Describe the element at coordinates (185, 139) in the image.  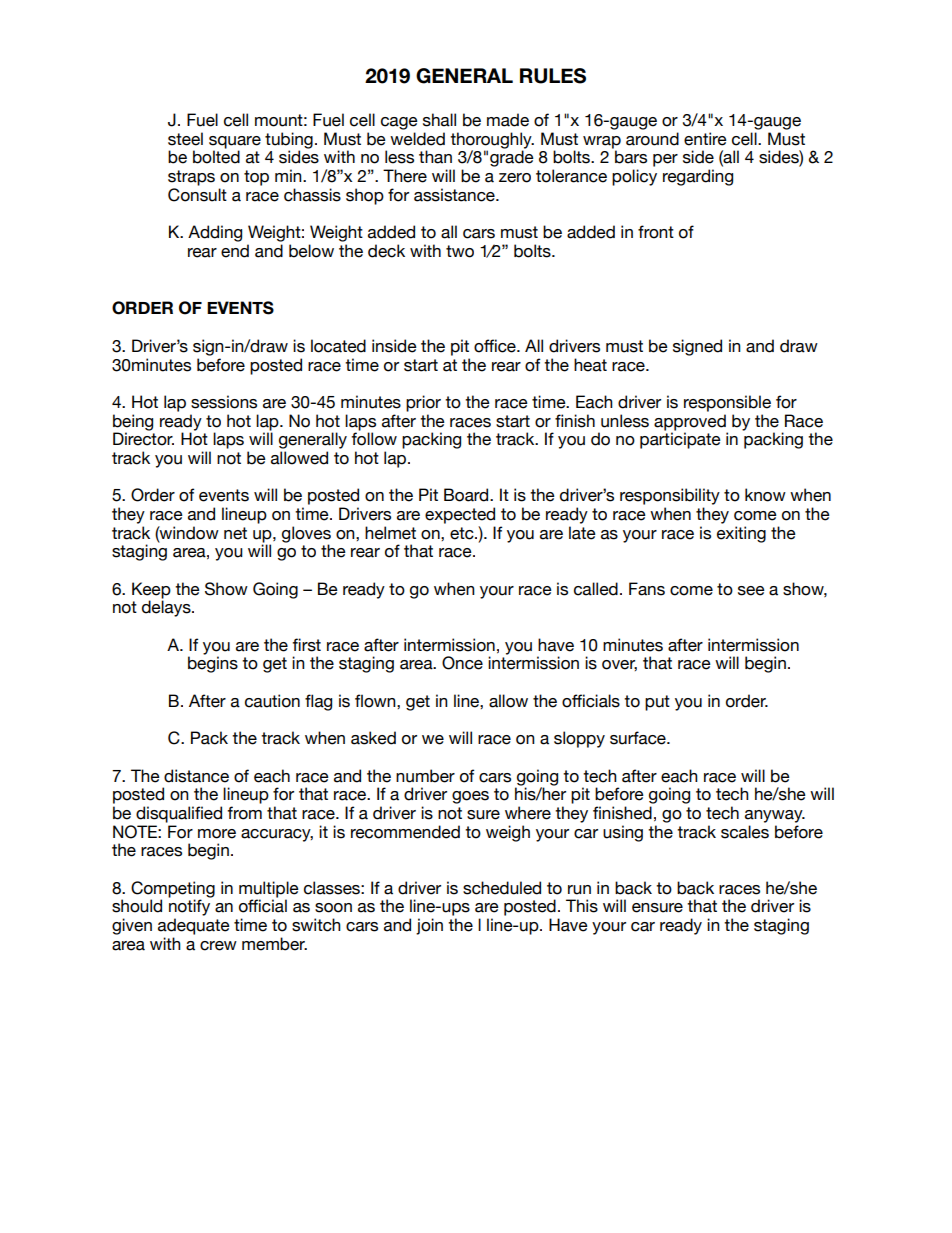
I see `steel` at that location.
